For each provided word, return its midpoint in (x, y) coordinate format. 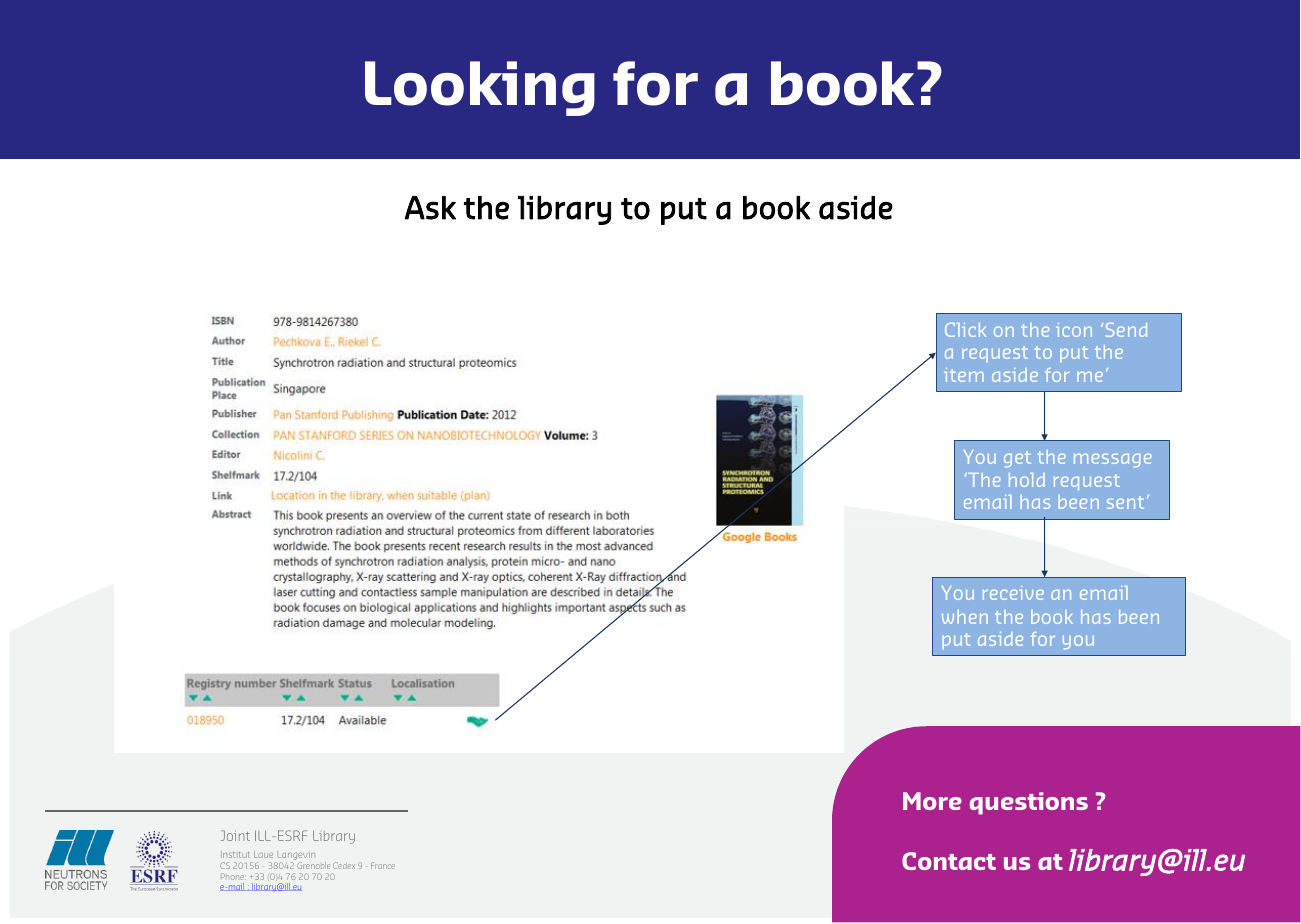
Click (965, 330)
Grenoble (313, 865)
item (964, 375)
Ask (430, 208)
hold (1027, 480)
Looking (480, 88)
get (1017, 459)
